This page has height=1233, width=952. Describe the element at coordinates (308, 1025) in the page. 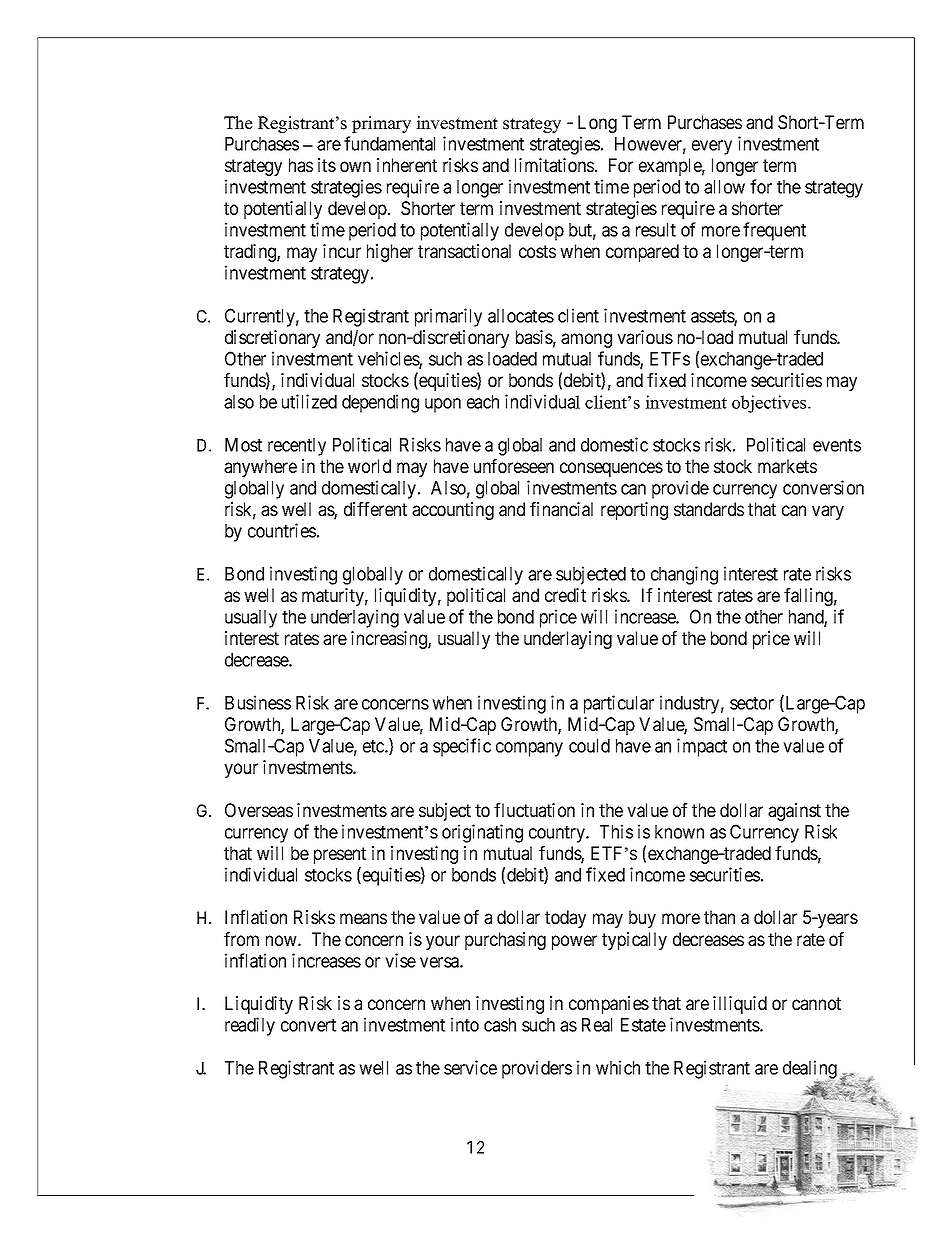

I see `convert` at that location.
